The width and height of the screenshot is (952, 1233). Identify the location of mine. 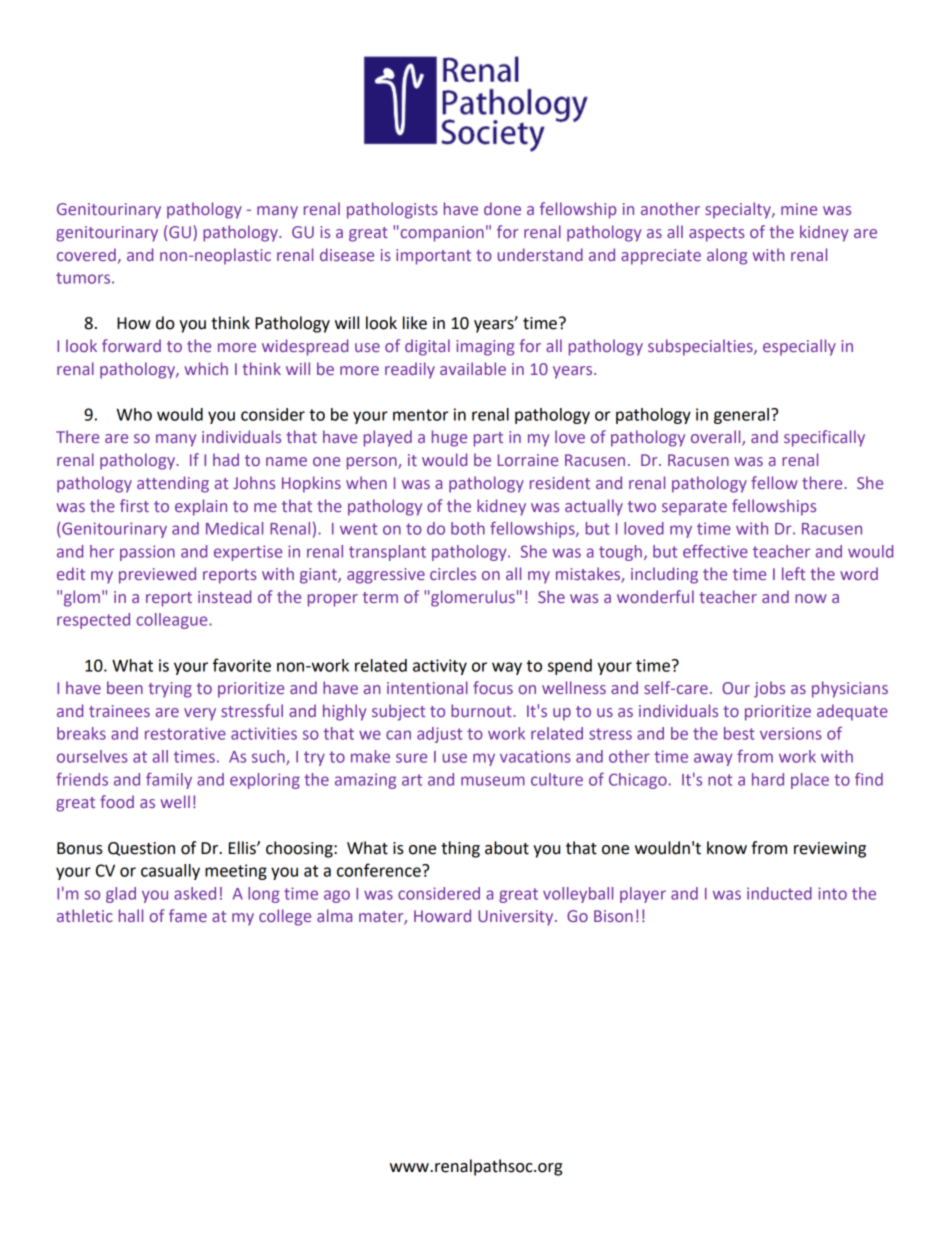
(799, 209).
